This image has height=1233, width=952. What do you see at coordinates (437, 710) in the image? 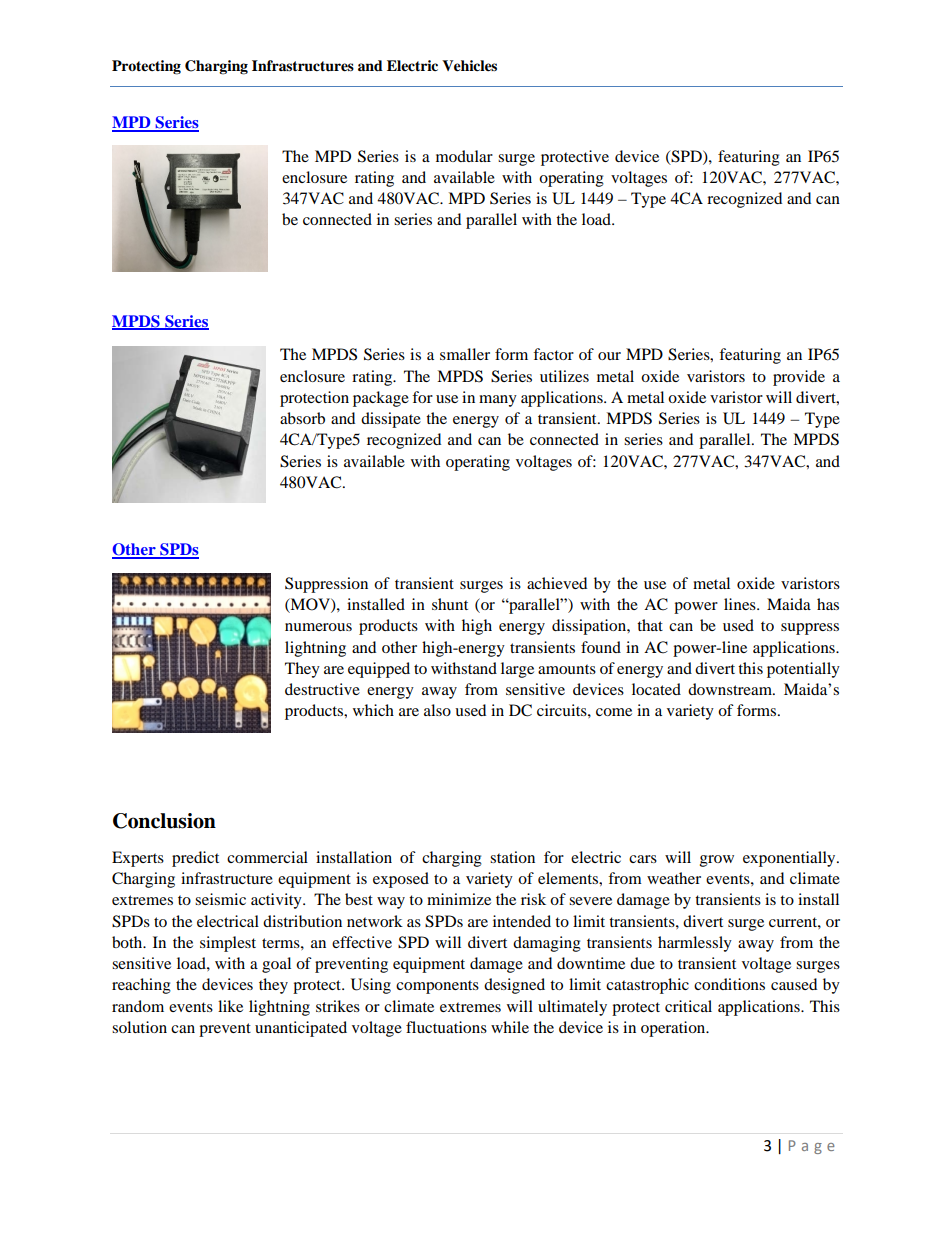
I see `also` at bounding box center [437, 710].
